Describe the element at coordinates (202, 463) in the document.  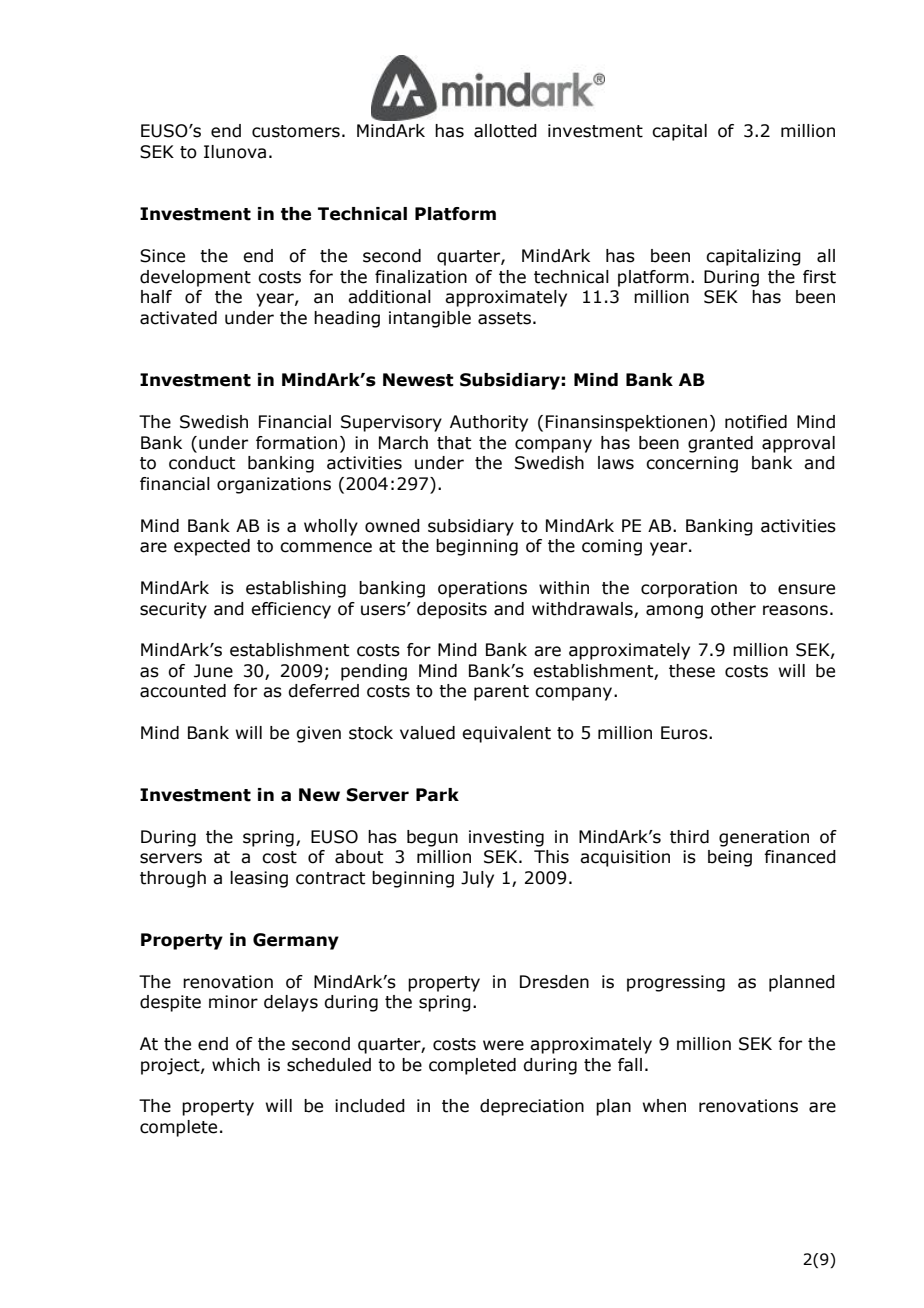
I see `conduct` at that location.
